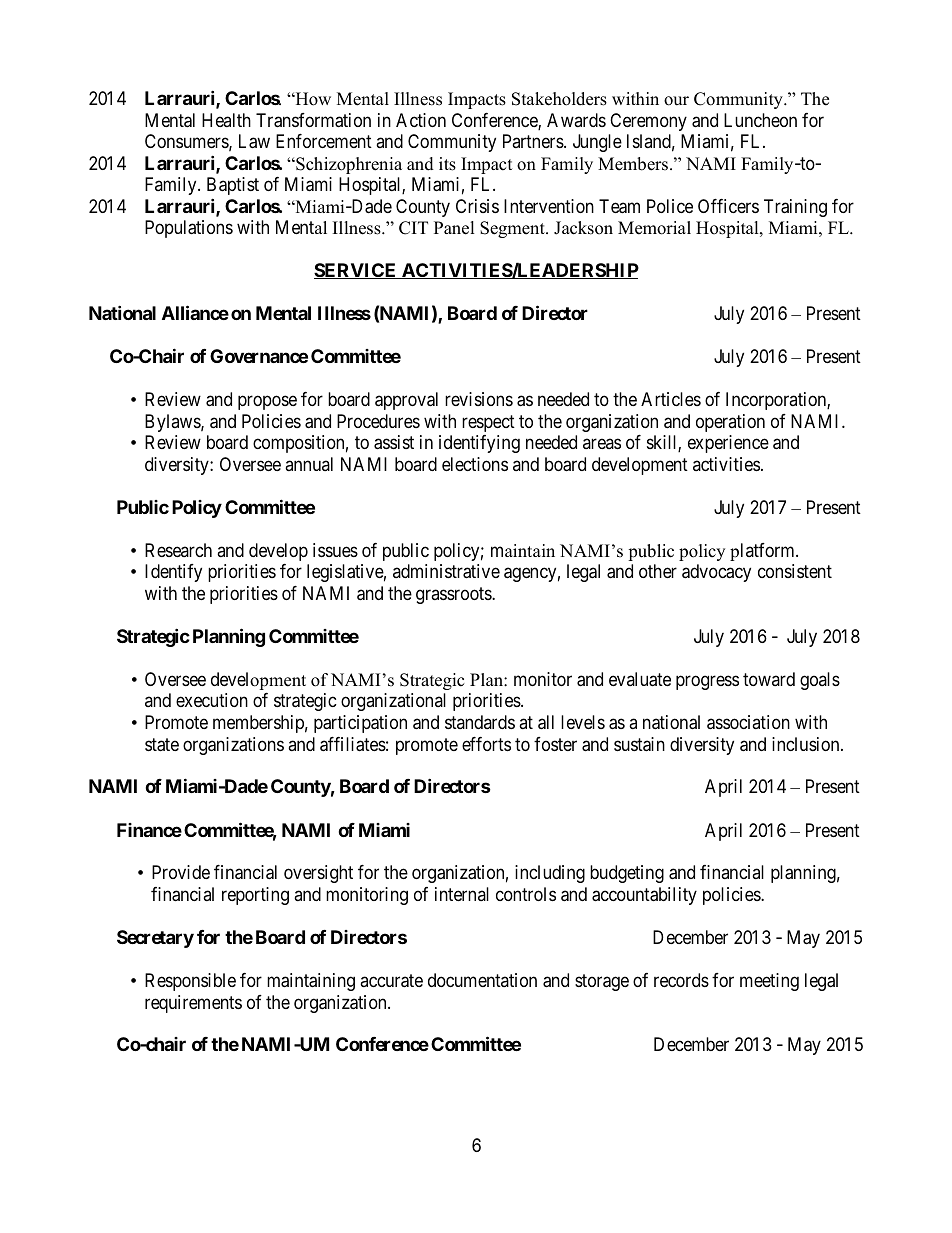 The width and height of the page is (952, 1233). Describe the element at coordinates (671, 399) in the page. I see `Articles` at that location.
